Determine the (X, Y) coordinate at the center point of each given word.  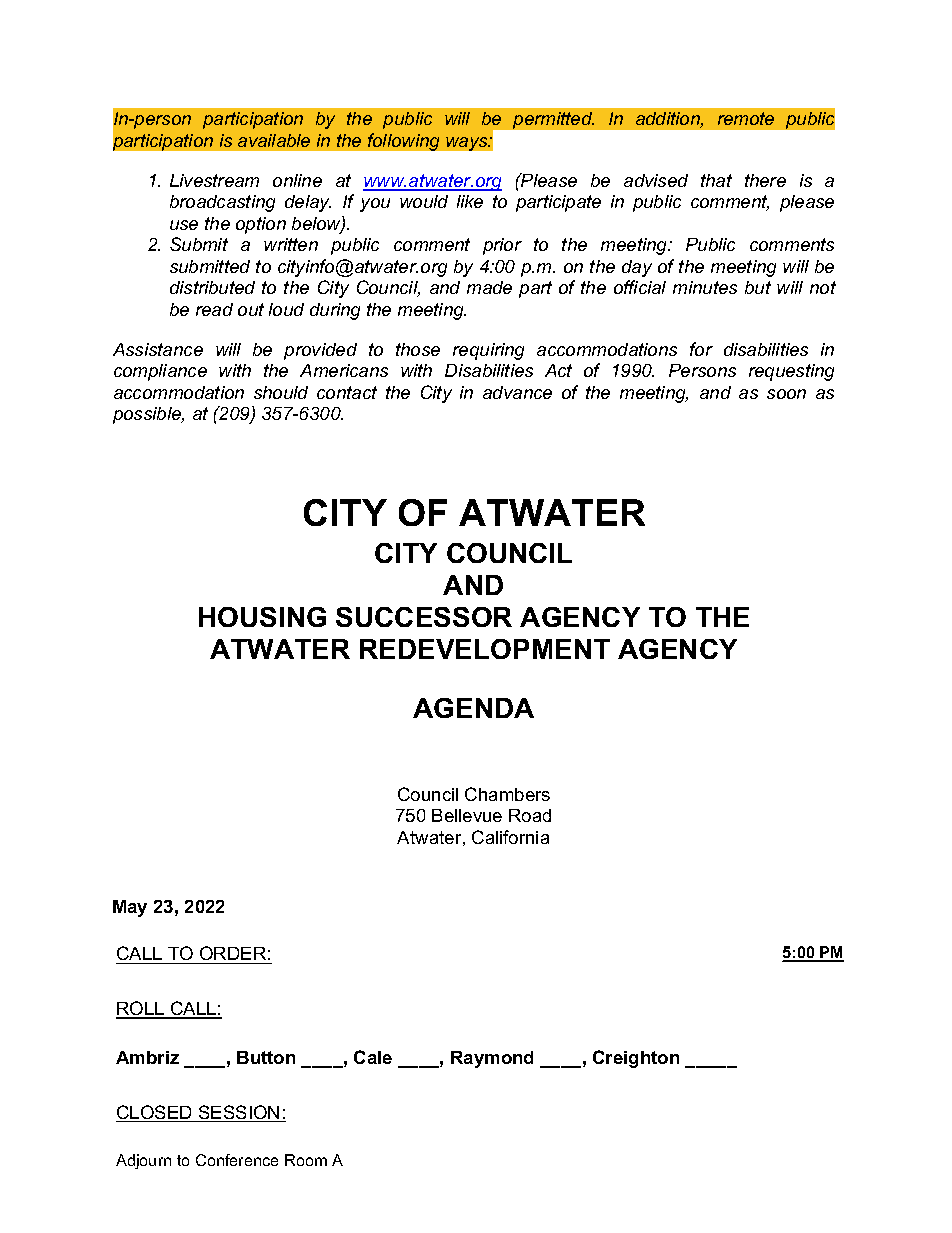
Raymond (492, 1059)
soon (786, 394)
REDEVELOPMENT (485, 649)
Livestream (214, 180)
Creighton (636, 1059)
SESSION (239, 1113)
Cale (373, 1057)
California (510, 837)
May (130, 908)
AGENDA (473, 708)
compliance (160, 372)
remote (746, 118)
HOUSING (262, 617)
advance (517, 392)
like (470, 201)
